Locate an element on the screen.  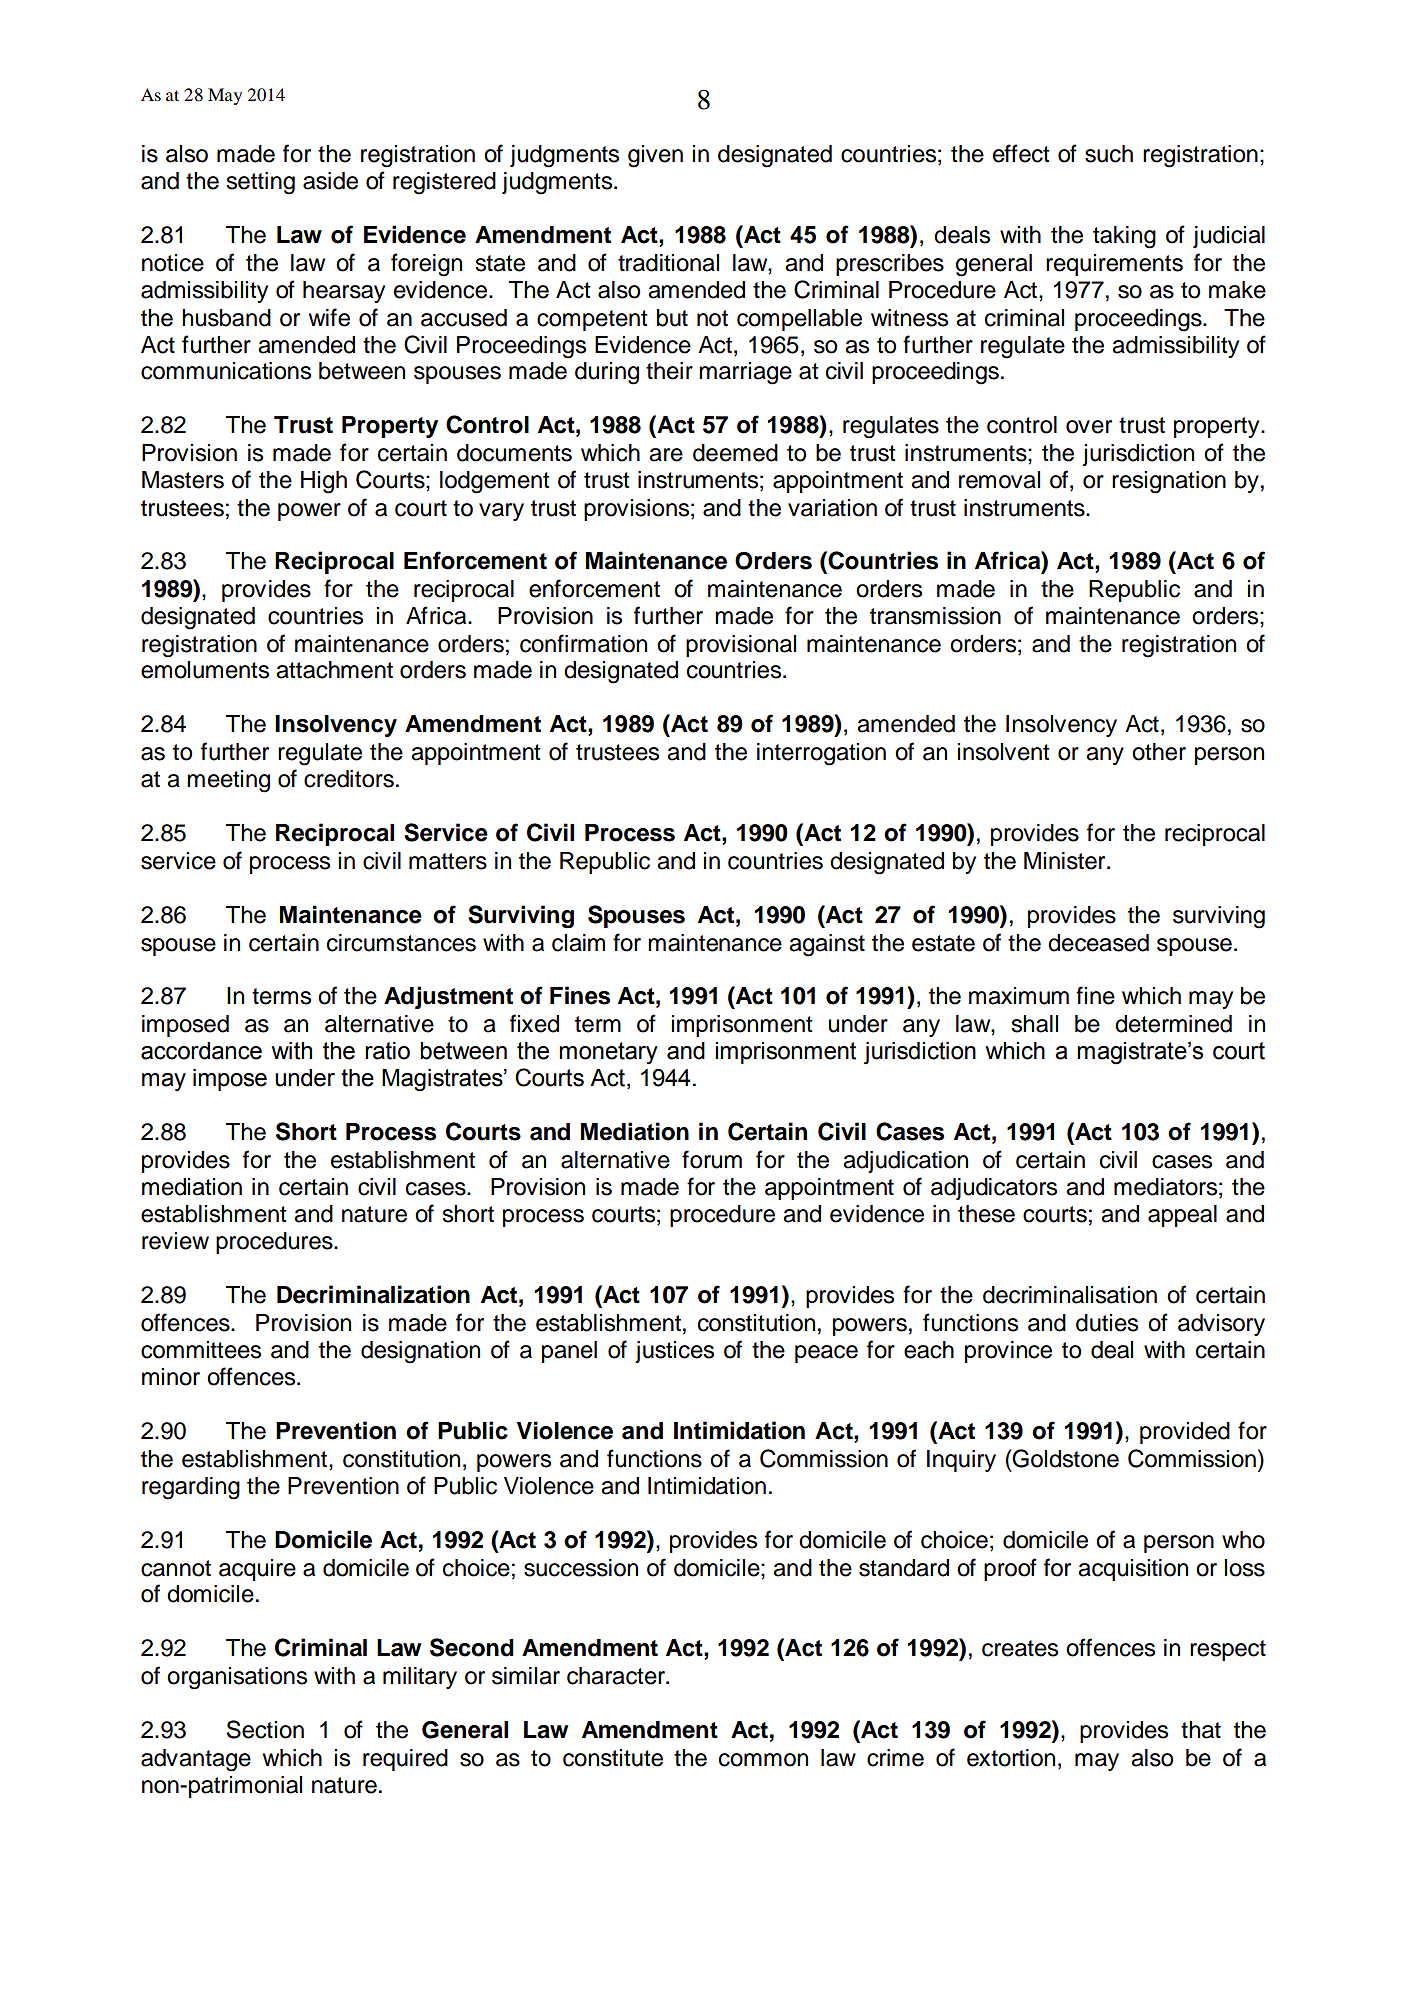
other is located at coordinates (1159, 752).
